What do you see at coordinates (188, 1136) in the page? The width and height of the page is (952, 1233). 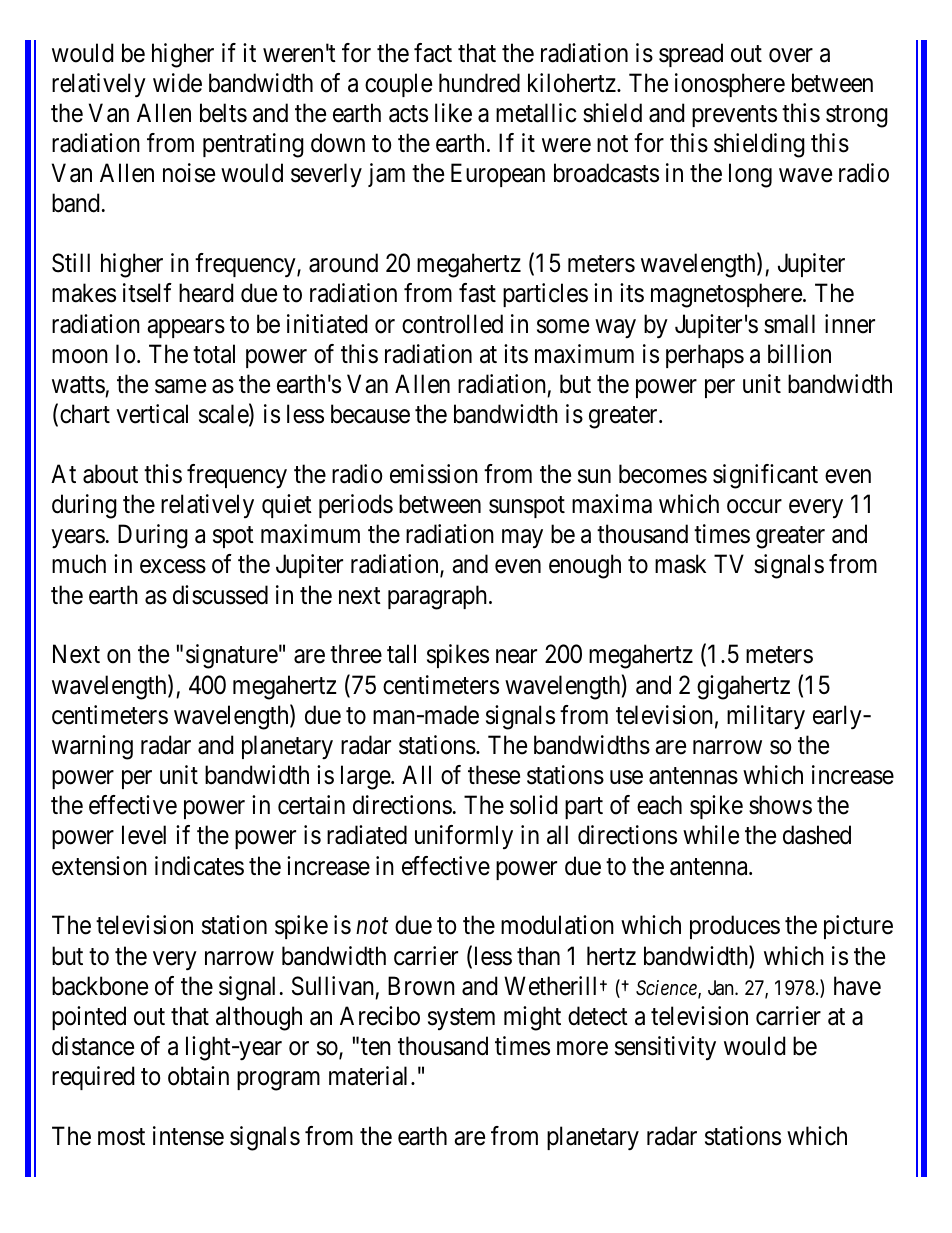 I see `intense` at bounding box center [188, 1136].
